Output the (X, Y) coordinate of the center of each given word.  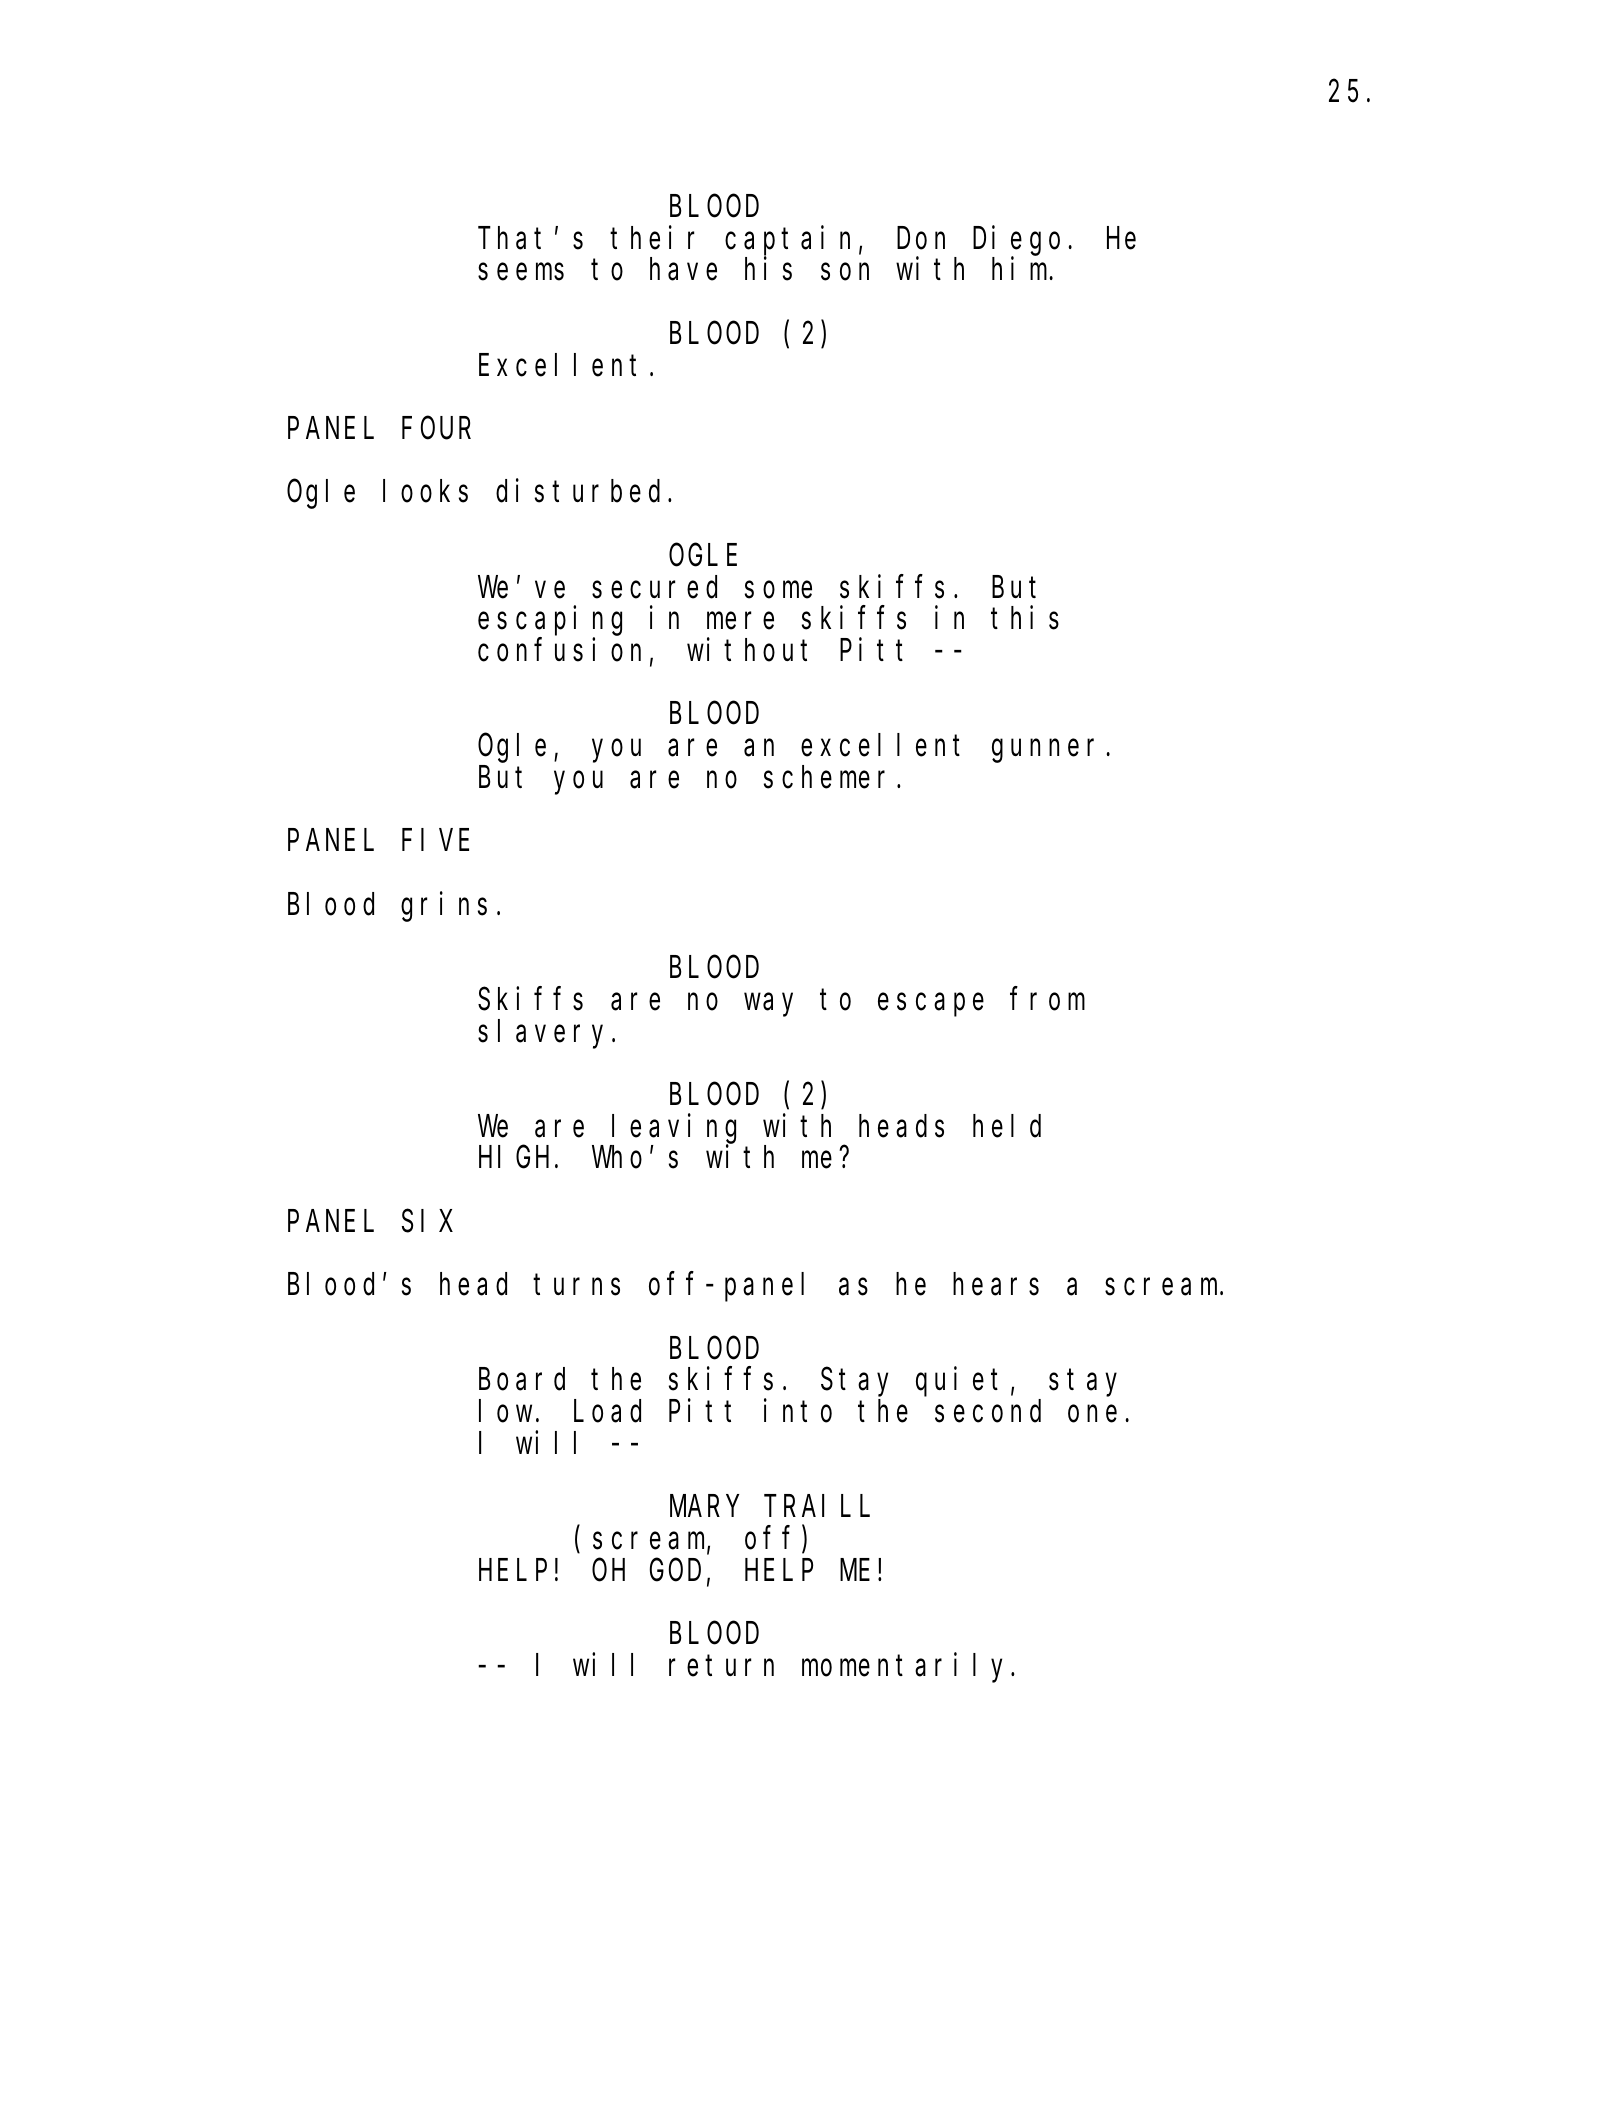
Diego (1016, 241)
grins (444, 907)
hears (996, 1284)
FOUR (436, 429)
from (1047, 999)
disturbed (578, 491)
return (721, 1666)
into (798, 1411)
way (768, 1005)
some (778, 590)
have (683, 269)
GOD (675, 1571)
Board (522, 1379)
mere (740, 621)
